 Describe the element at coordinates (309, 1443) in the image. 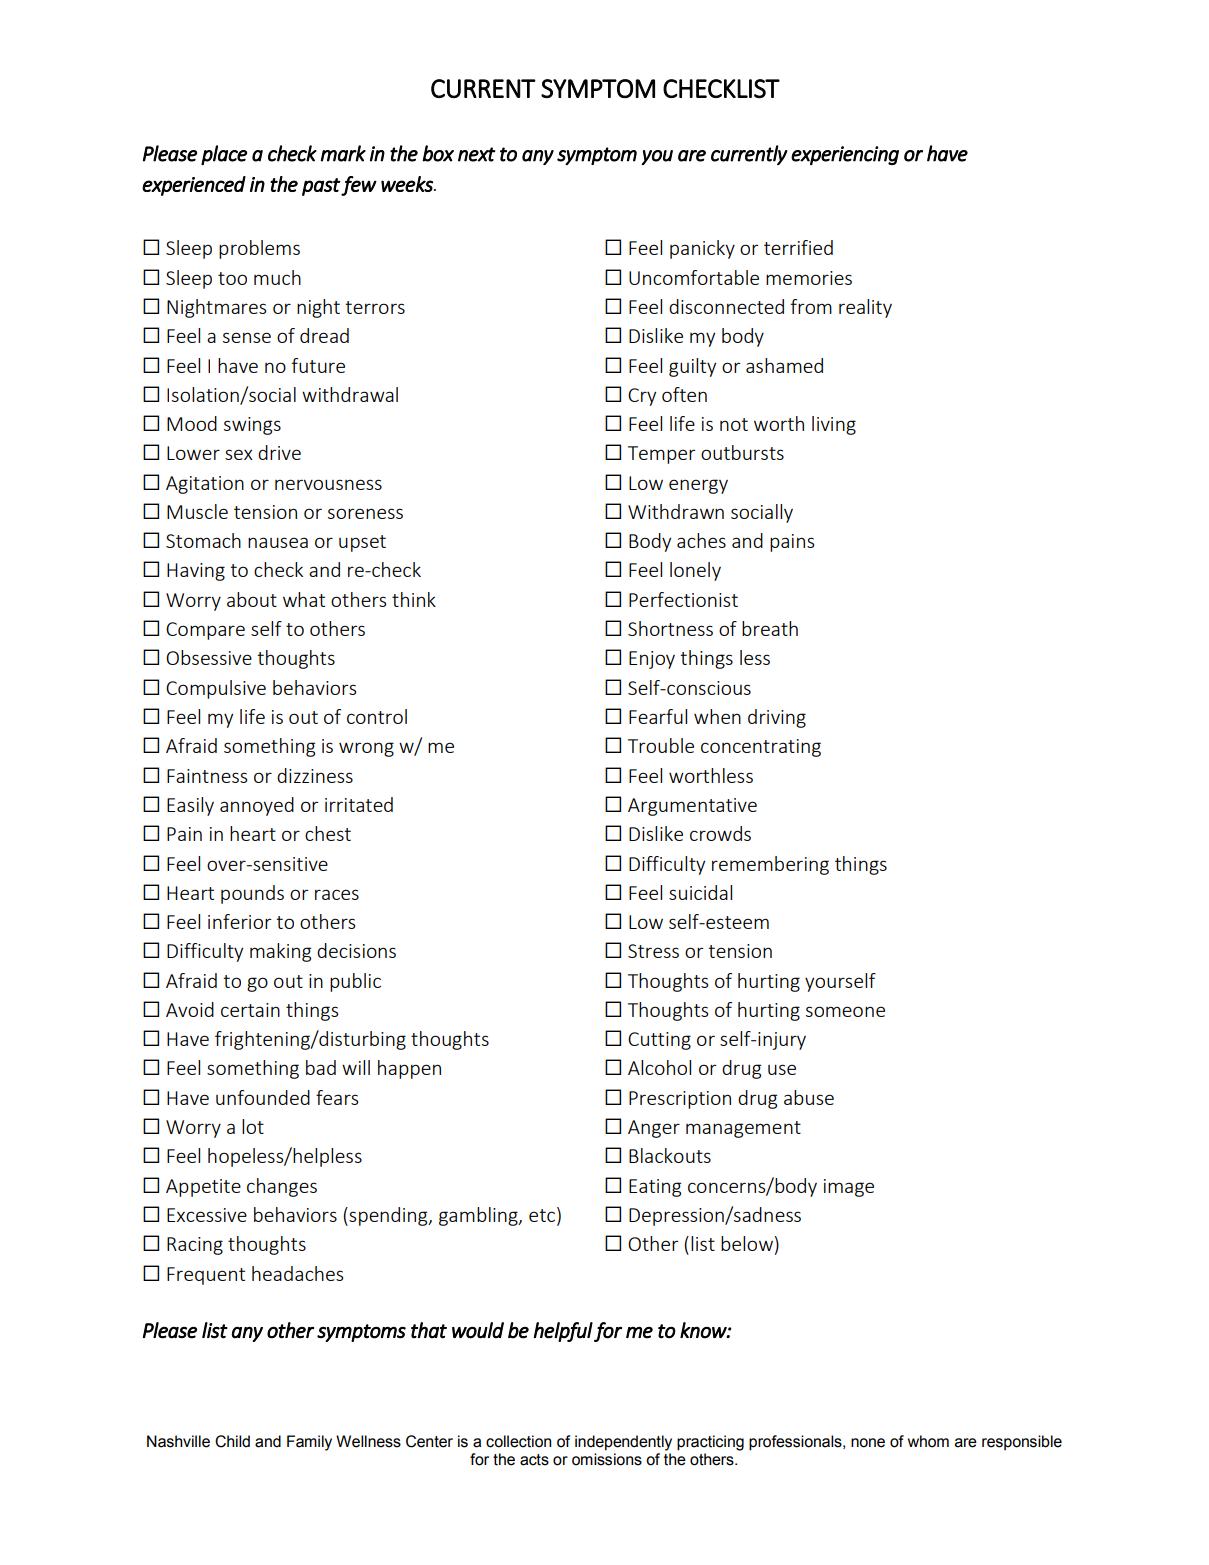

I see `Family` at that location.
